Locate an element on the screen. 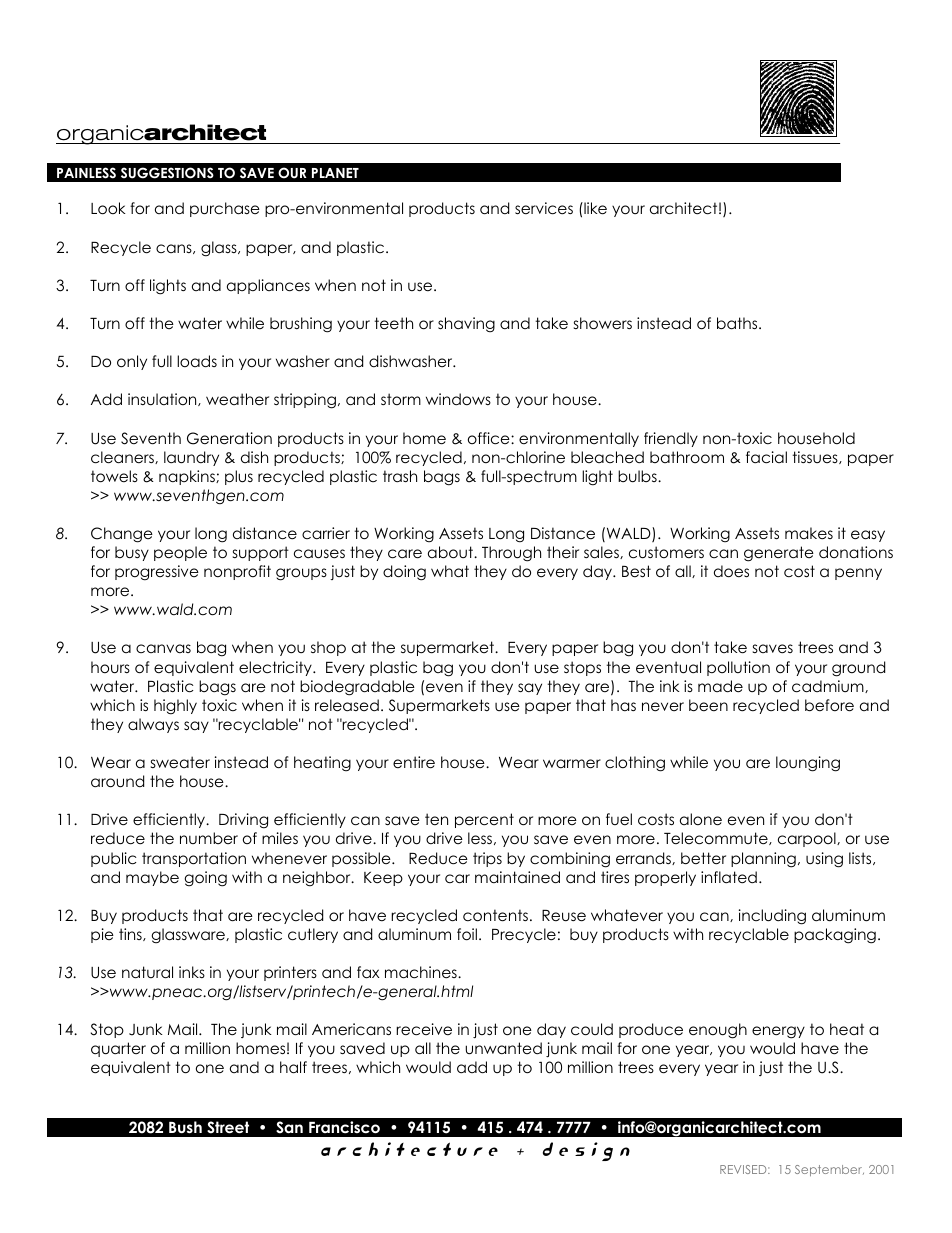 Image resolution: width=952 pixels, height=1233 pixels. going is located at coordinates (205, 879).
